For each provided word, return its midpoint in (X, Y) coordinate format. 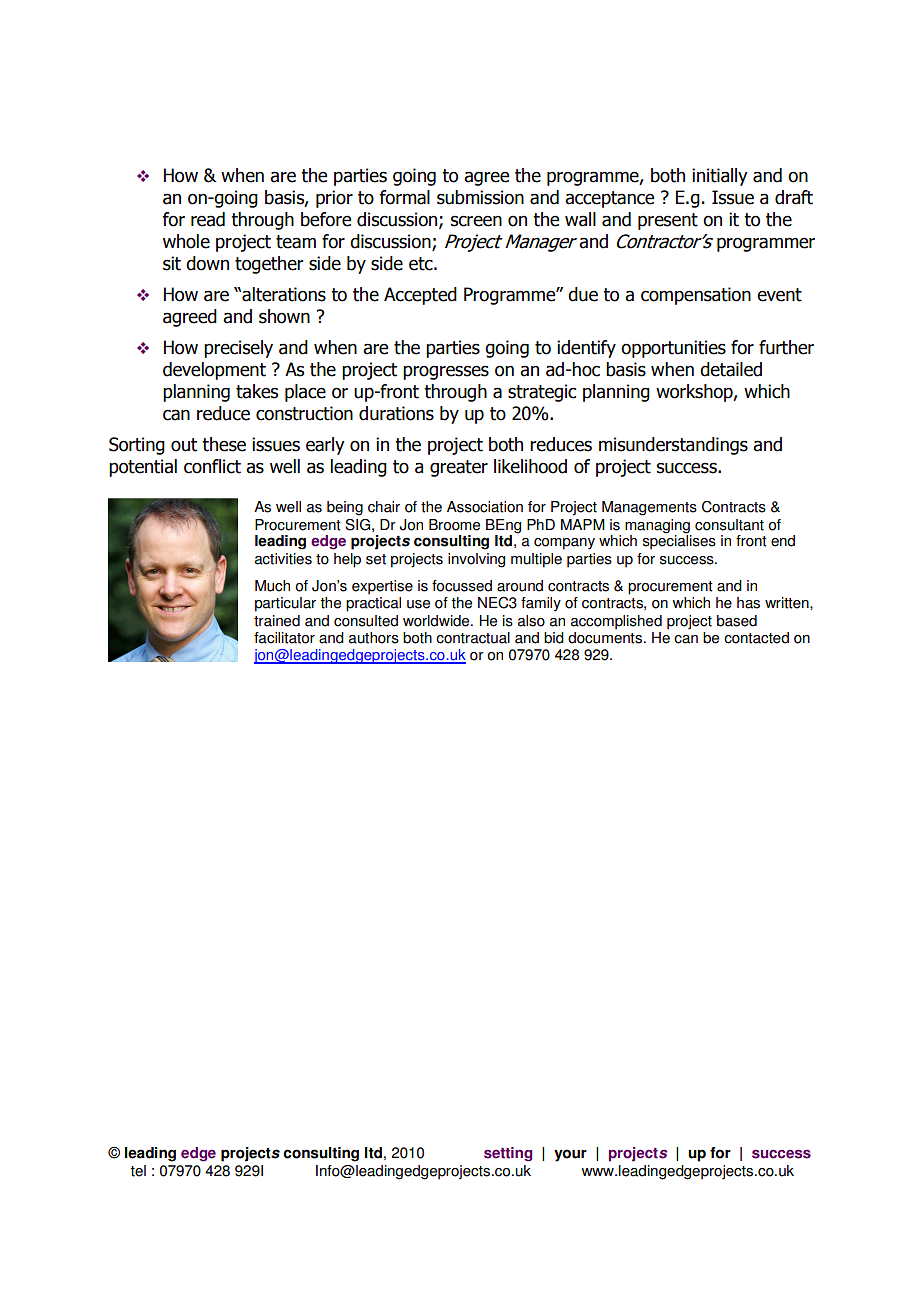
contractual (473, 638)
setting (508, 1154)
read (208, 219)
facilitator (284, 638)
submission (480, 197)
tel (138, 1171)
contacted (756, 638)
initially (720, 177)
